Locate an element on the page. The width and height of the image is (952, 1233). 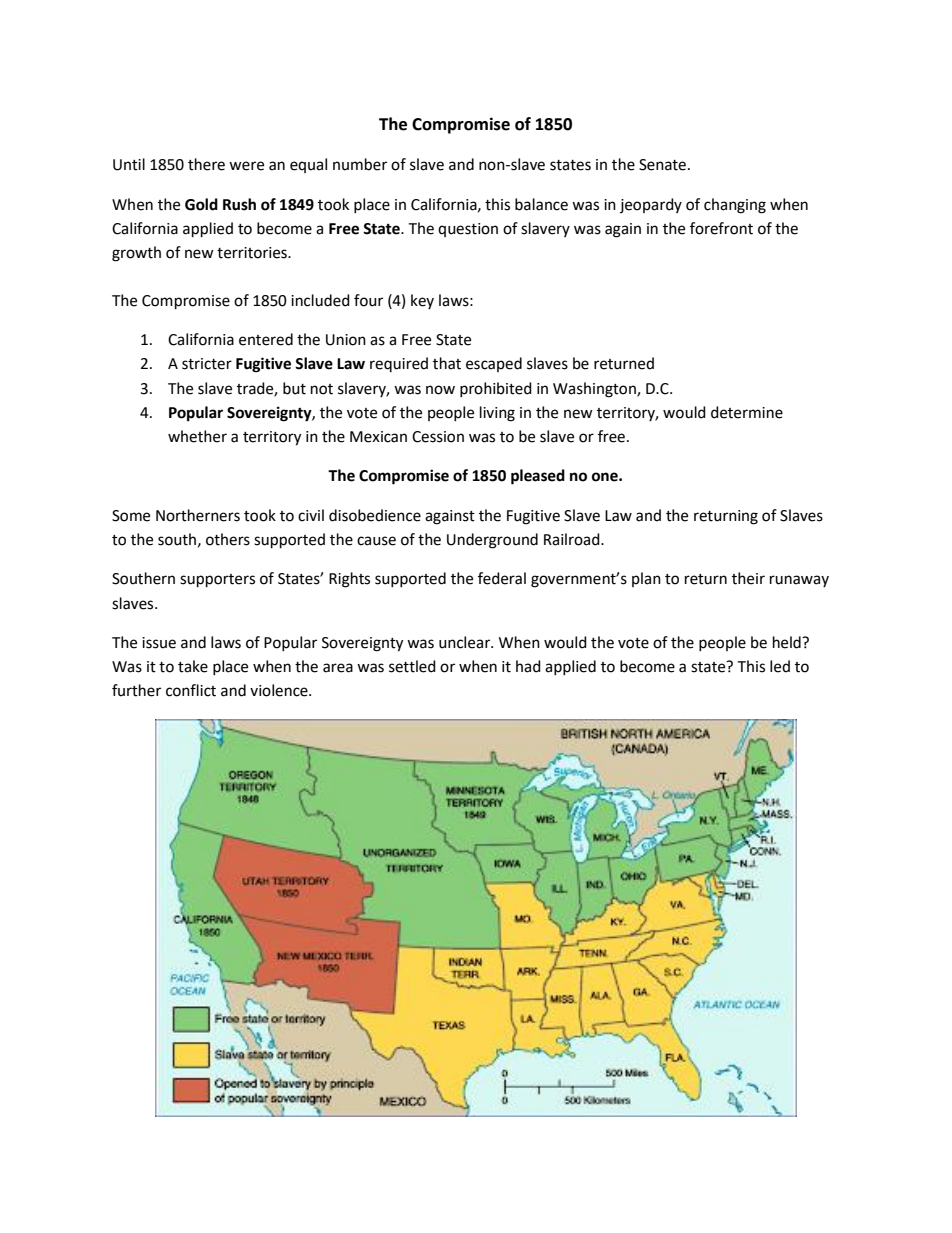
changing is located at coordinates (735, 206).
